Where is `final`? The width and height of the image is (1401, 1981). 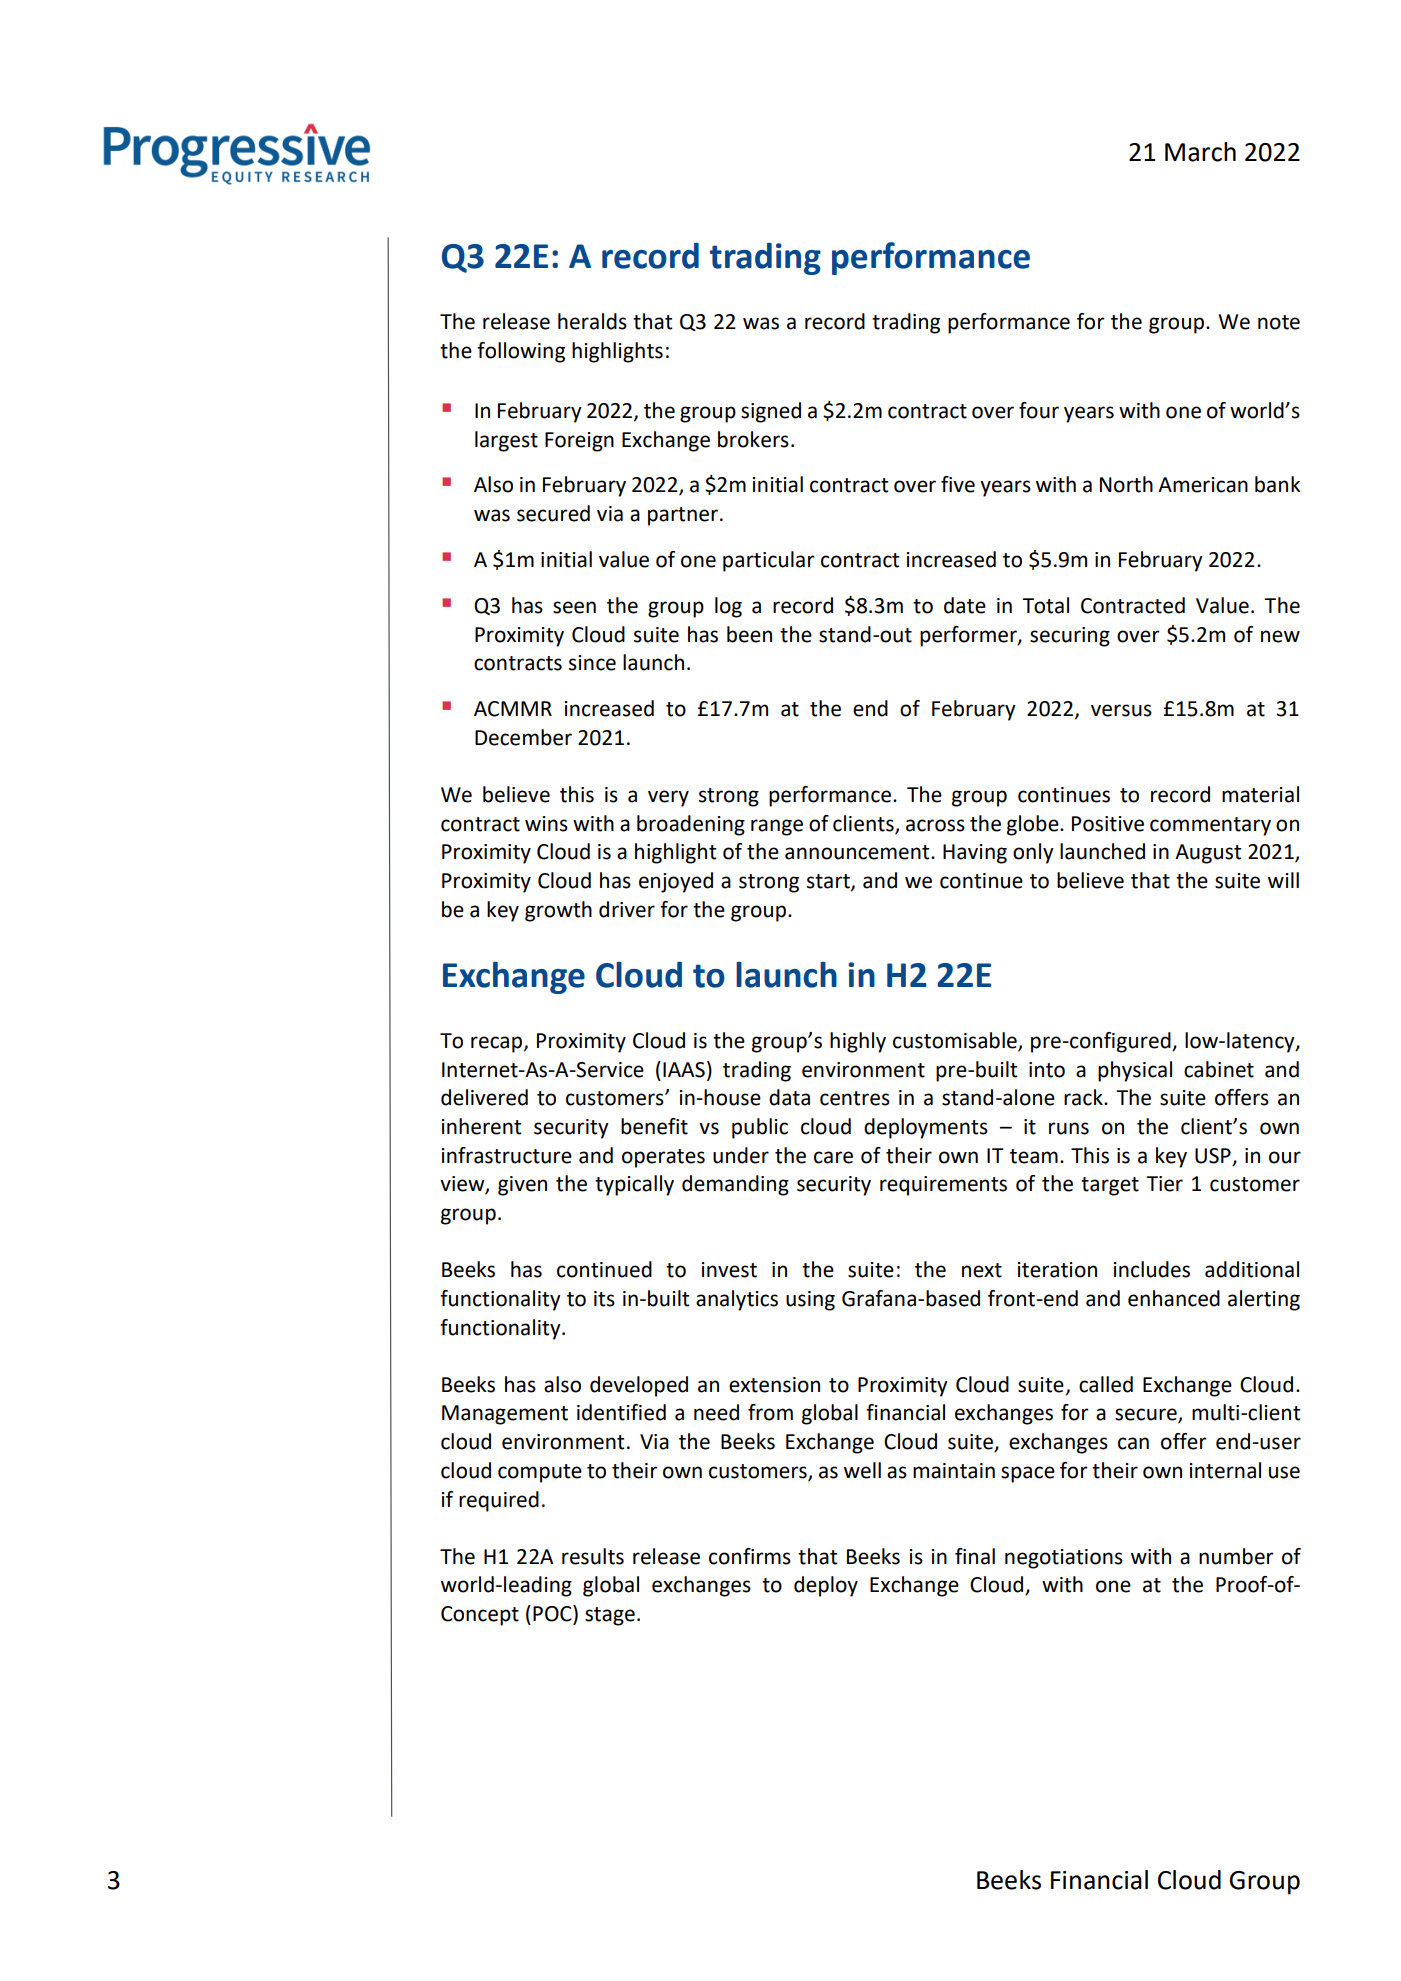
final is located at coordinates (975, 1556).
